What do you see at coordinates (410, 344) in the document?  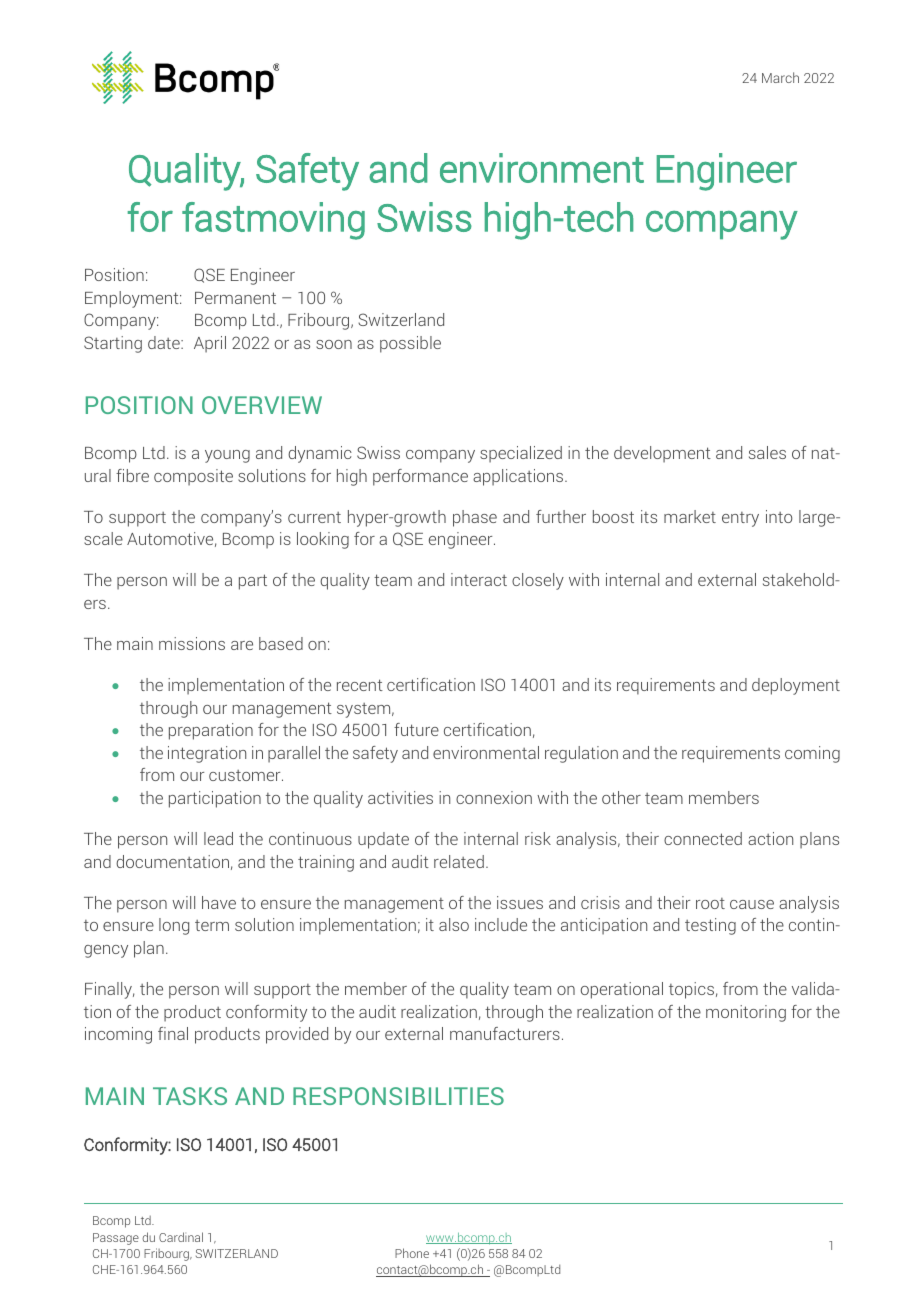 I see `possible` at bounding box center [410, 344].
